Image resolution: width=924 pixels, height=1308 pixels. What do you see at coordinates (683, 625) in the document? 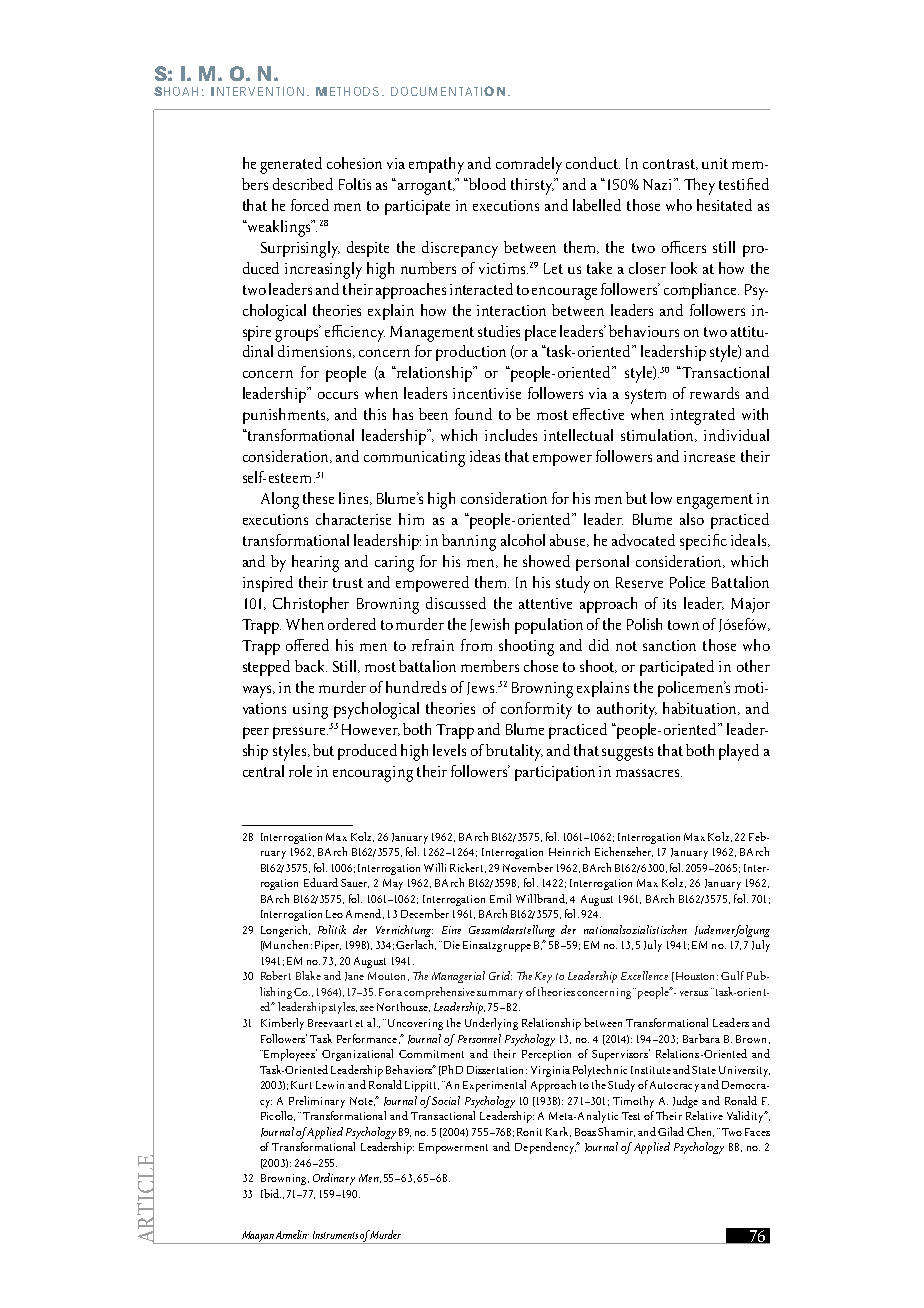
I see `town` at bounding box center [683, 625].
